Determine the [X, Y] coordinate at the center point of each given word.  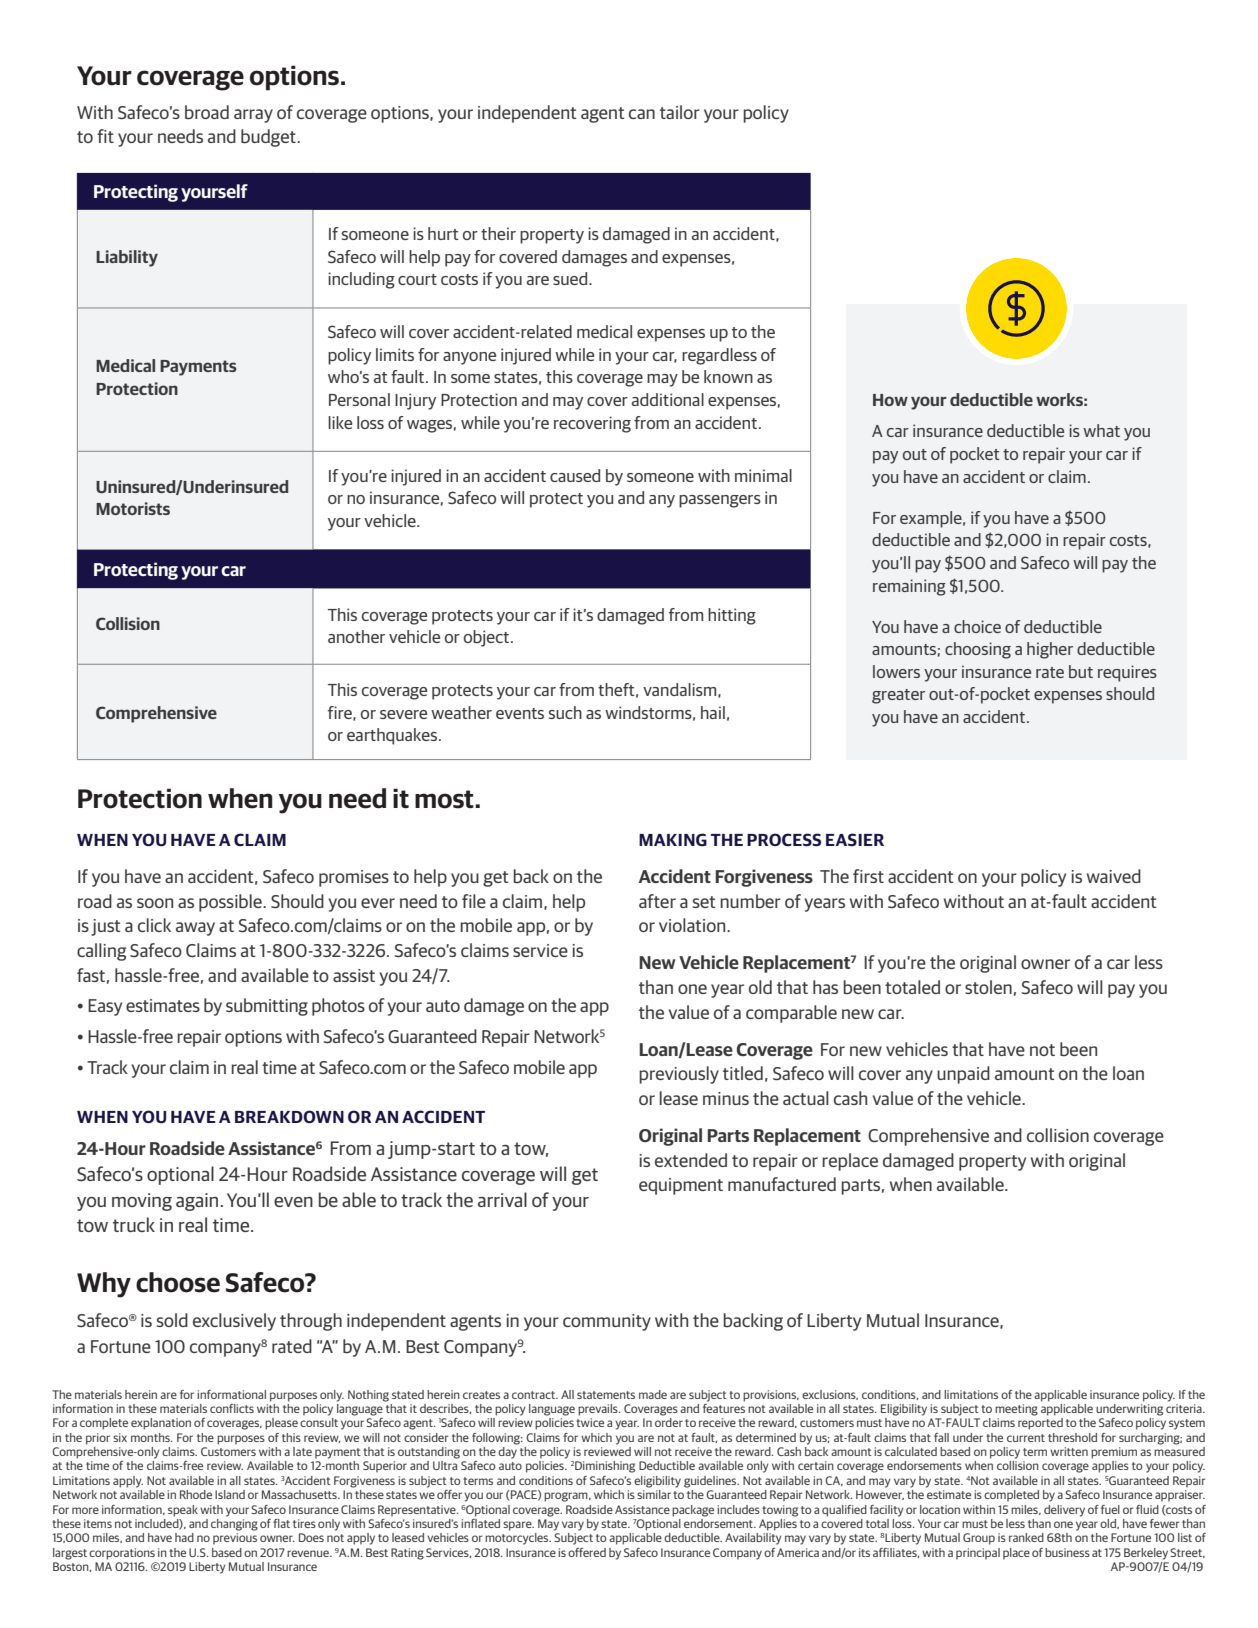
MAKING [673, 839]
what [1101, 430]
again [198, 1202]
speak [183, 1511]
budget [269, 138]
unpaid [963, 1075]
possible [231, 903]
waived [1114, 876]
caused [575, 475]
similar [654, 1494]
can [642, 114]
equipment [681, 1186]
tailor [680, 112]
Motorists [133, 508]
